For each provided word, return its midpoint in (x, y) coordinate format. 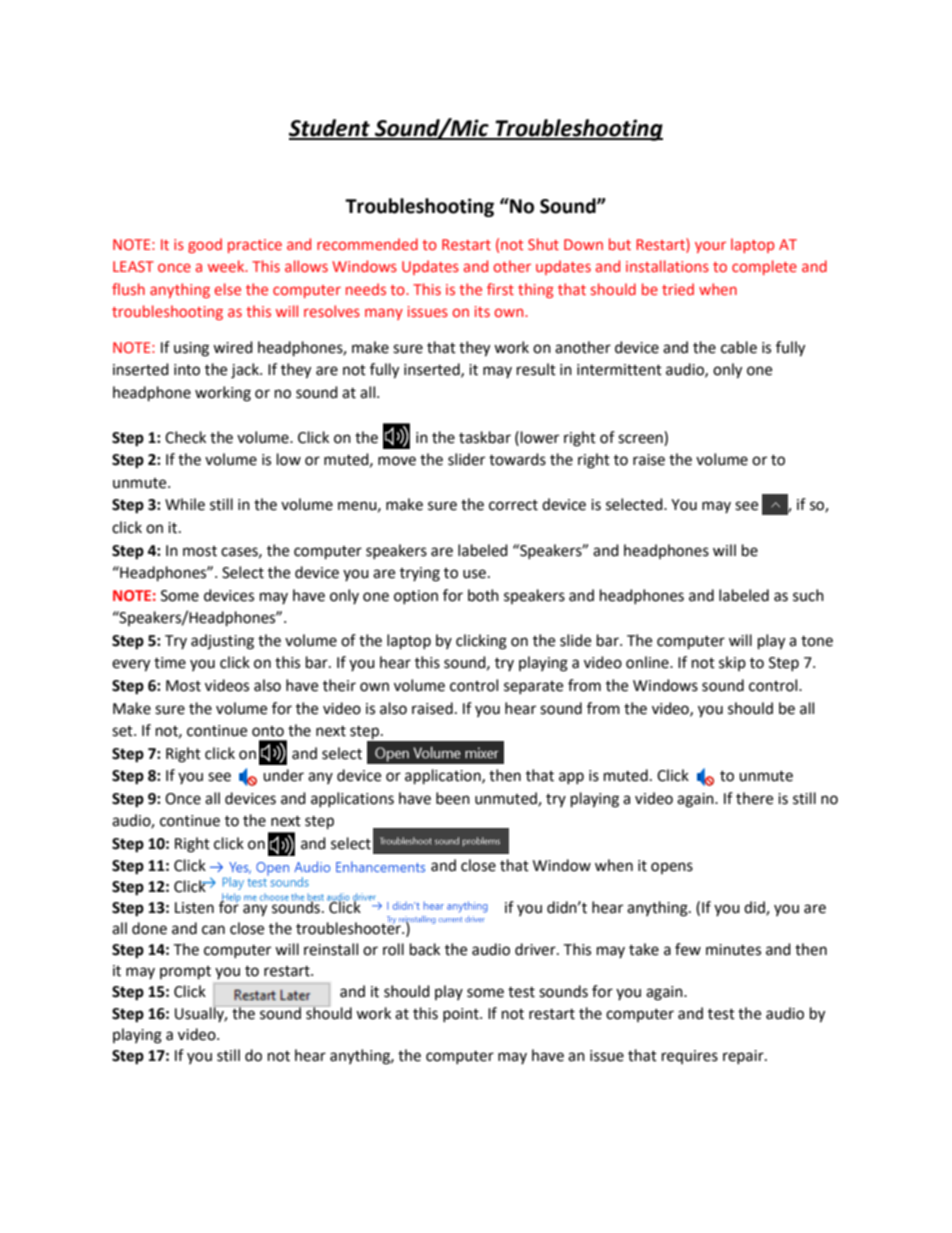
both (483, 595)
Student (330, 129)
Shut (543, 244)
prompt (185, 973)
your (710, 247)
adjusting (222, 642)
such (808, 595)
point (462, 1015)
